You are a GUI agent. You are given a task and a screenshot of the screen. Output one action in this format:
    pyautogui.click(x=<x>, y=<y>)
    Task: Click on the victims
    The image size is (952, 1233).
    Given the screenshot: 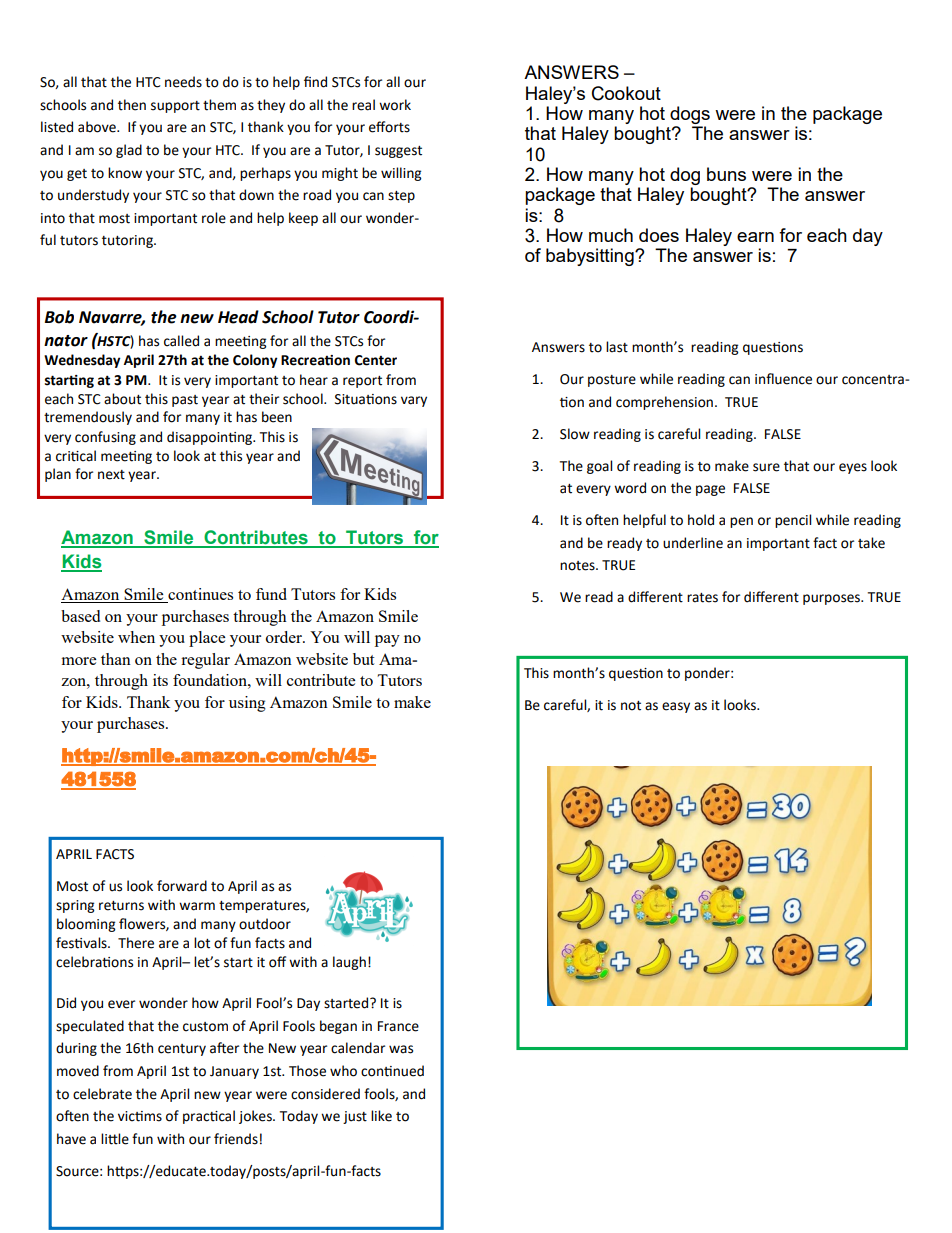 What is the action you would take?
    pyautogui.click(x=140, y=1116)
